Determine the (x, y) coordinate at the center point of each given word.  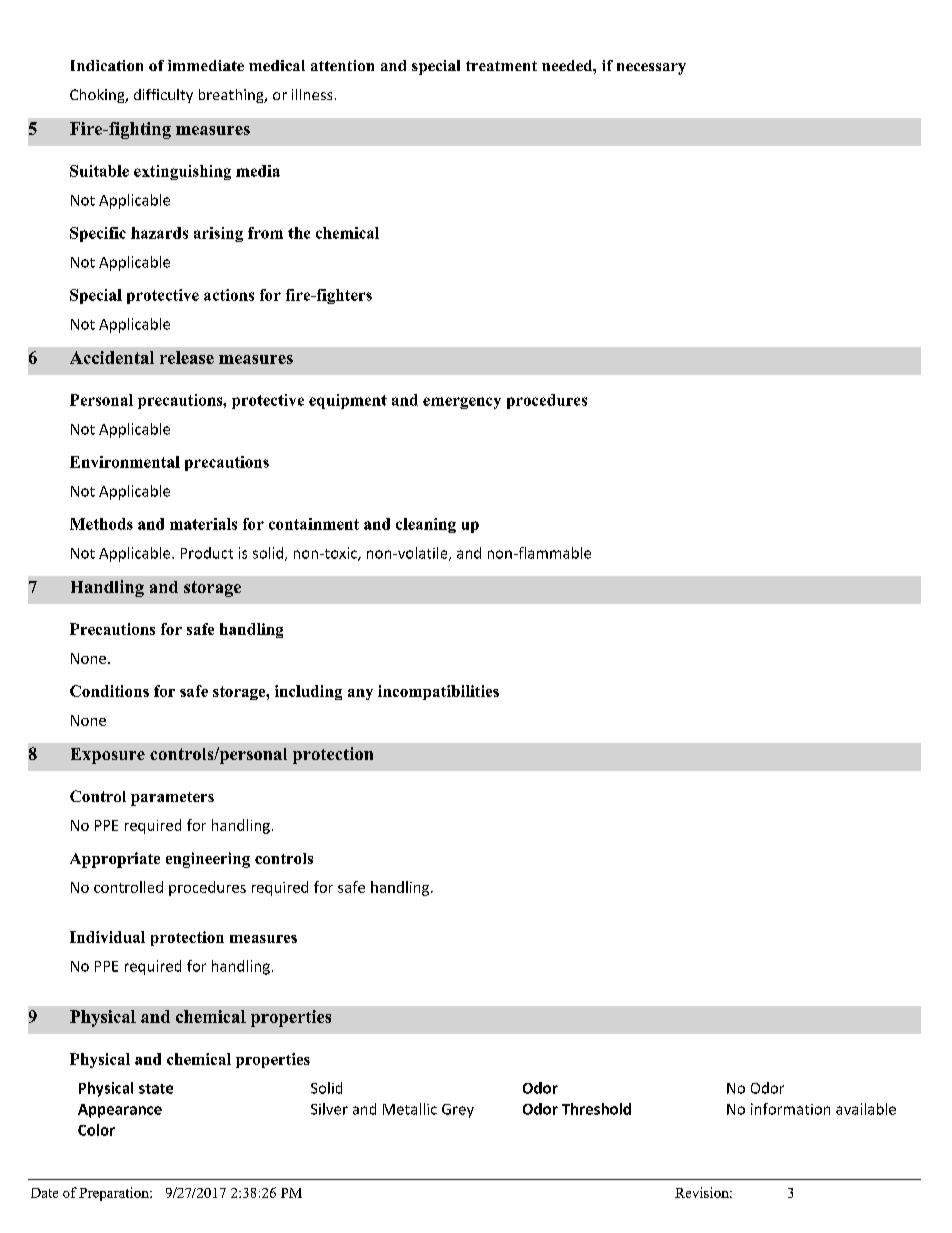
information (790, 1109)
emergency (462, 403)
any (360, 694)
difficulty (163, 96)
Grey (458, 1111)
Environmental (125, 462)
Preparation (115, 1194)
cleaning (426, 525)
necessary (651, 69)
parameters (172, 799)
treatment (501, 66)
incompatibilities (438, 692)
